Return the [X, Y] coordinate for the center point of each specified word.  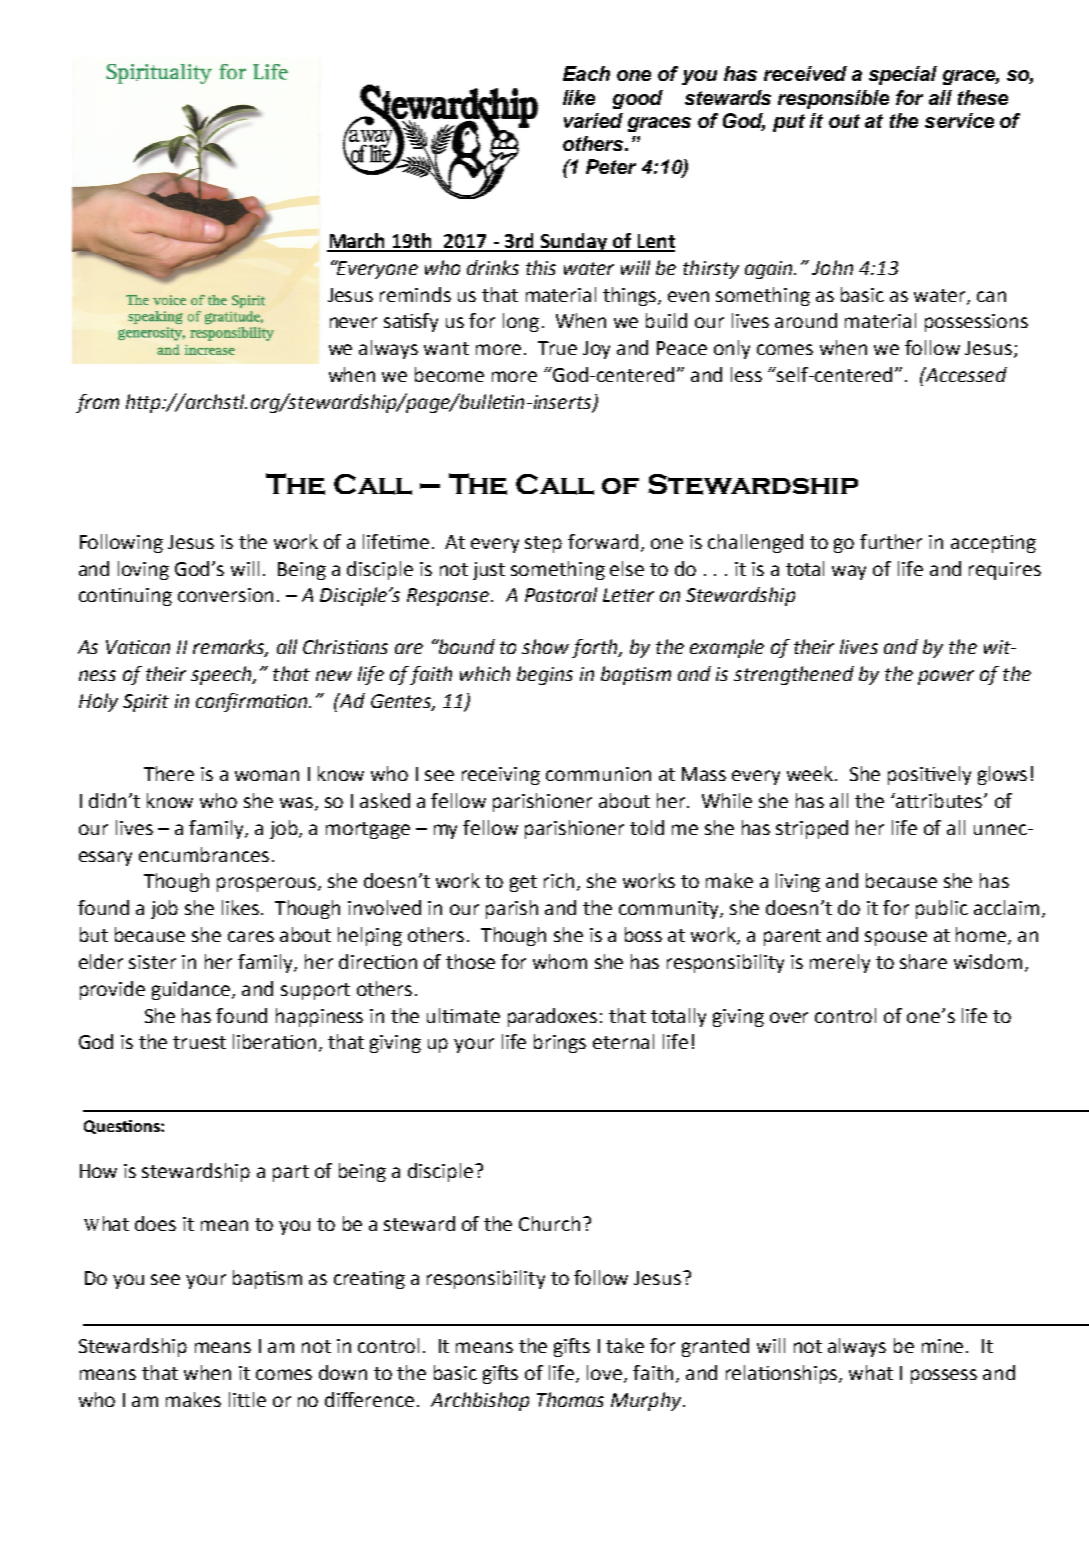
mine [944, 1346]
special [903, 75]
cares [251, 936]
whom [560, 961]
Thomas [570, 1399]
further [891, 541]
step [543, 544]
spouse [896, 938]
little [247, 1399]
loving [143, 570]
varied [593, 120]
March [357, 242]
